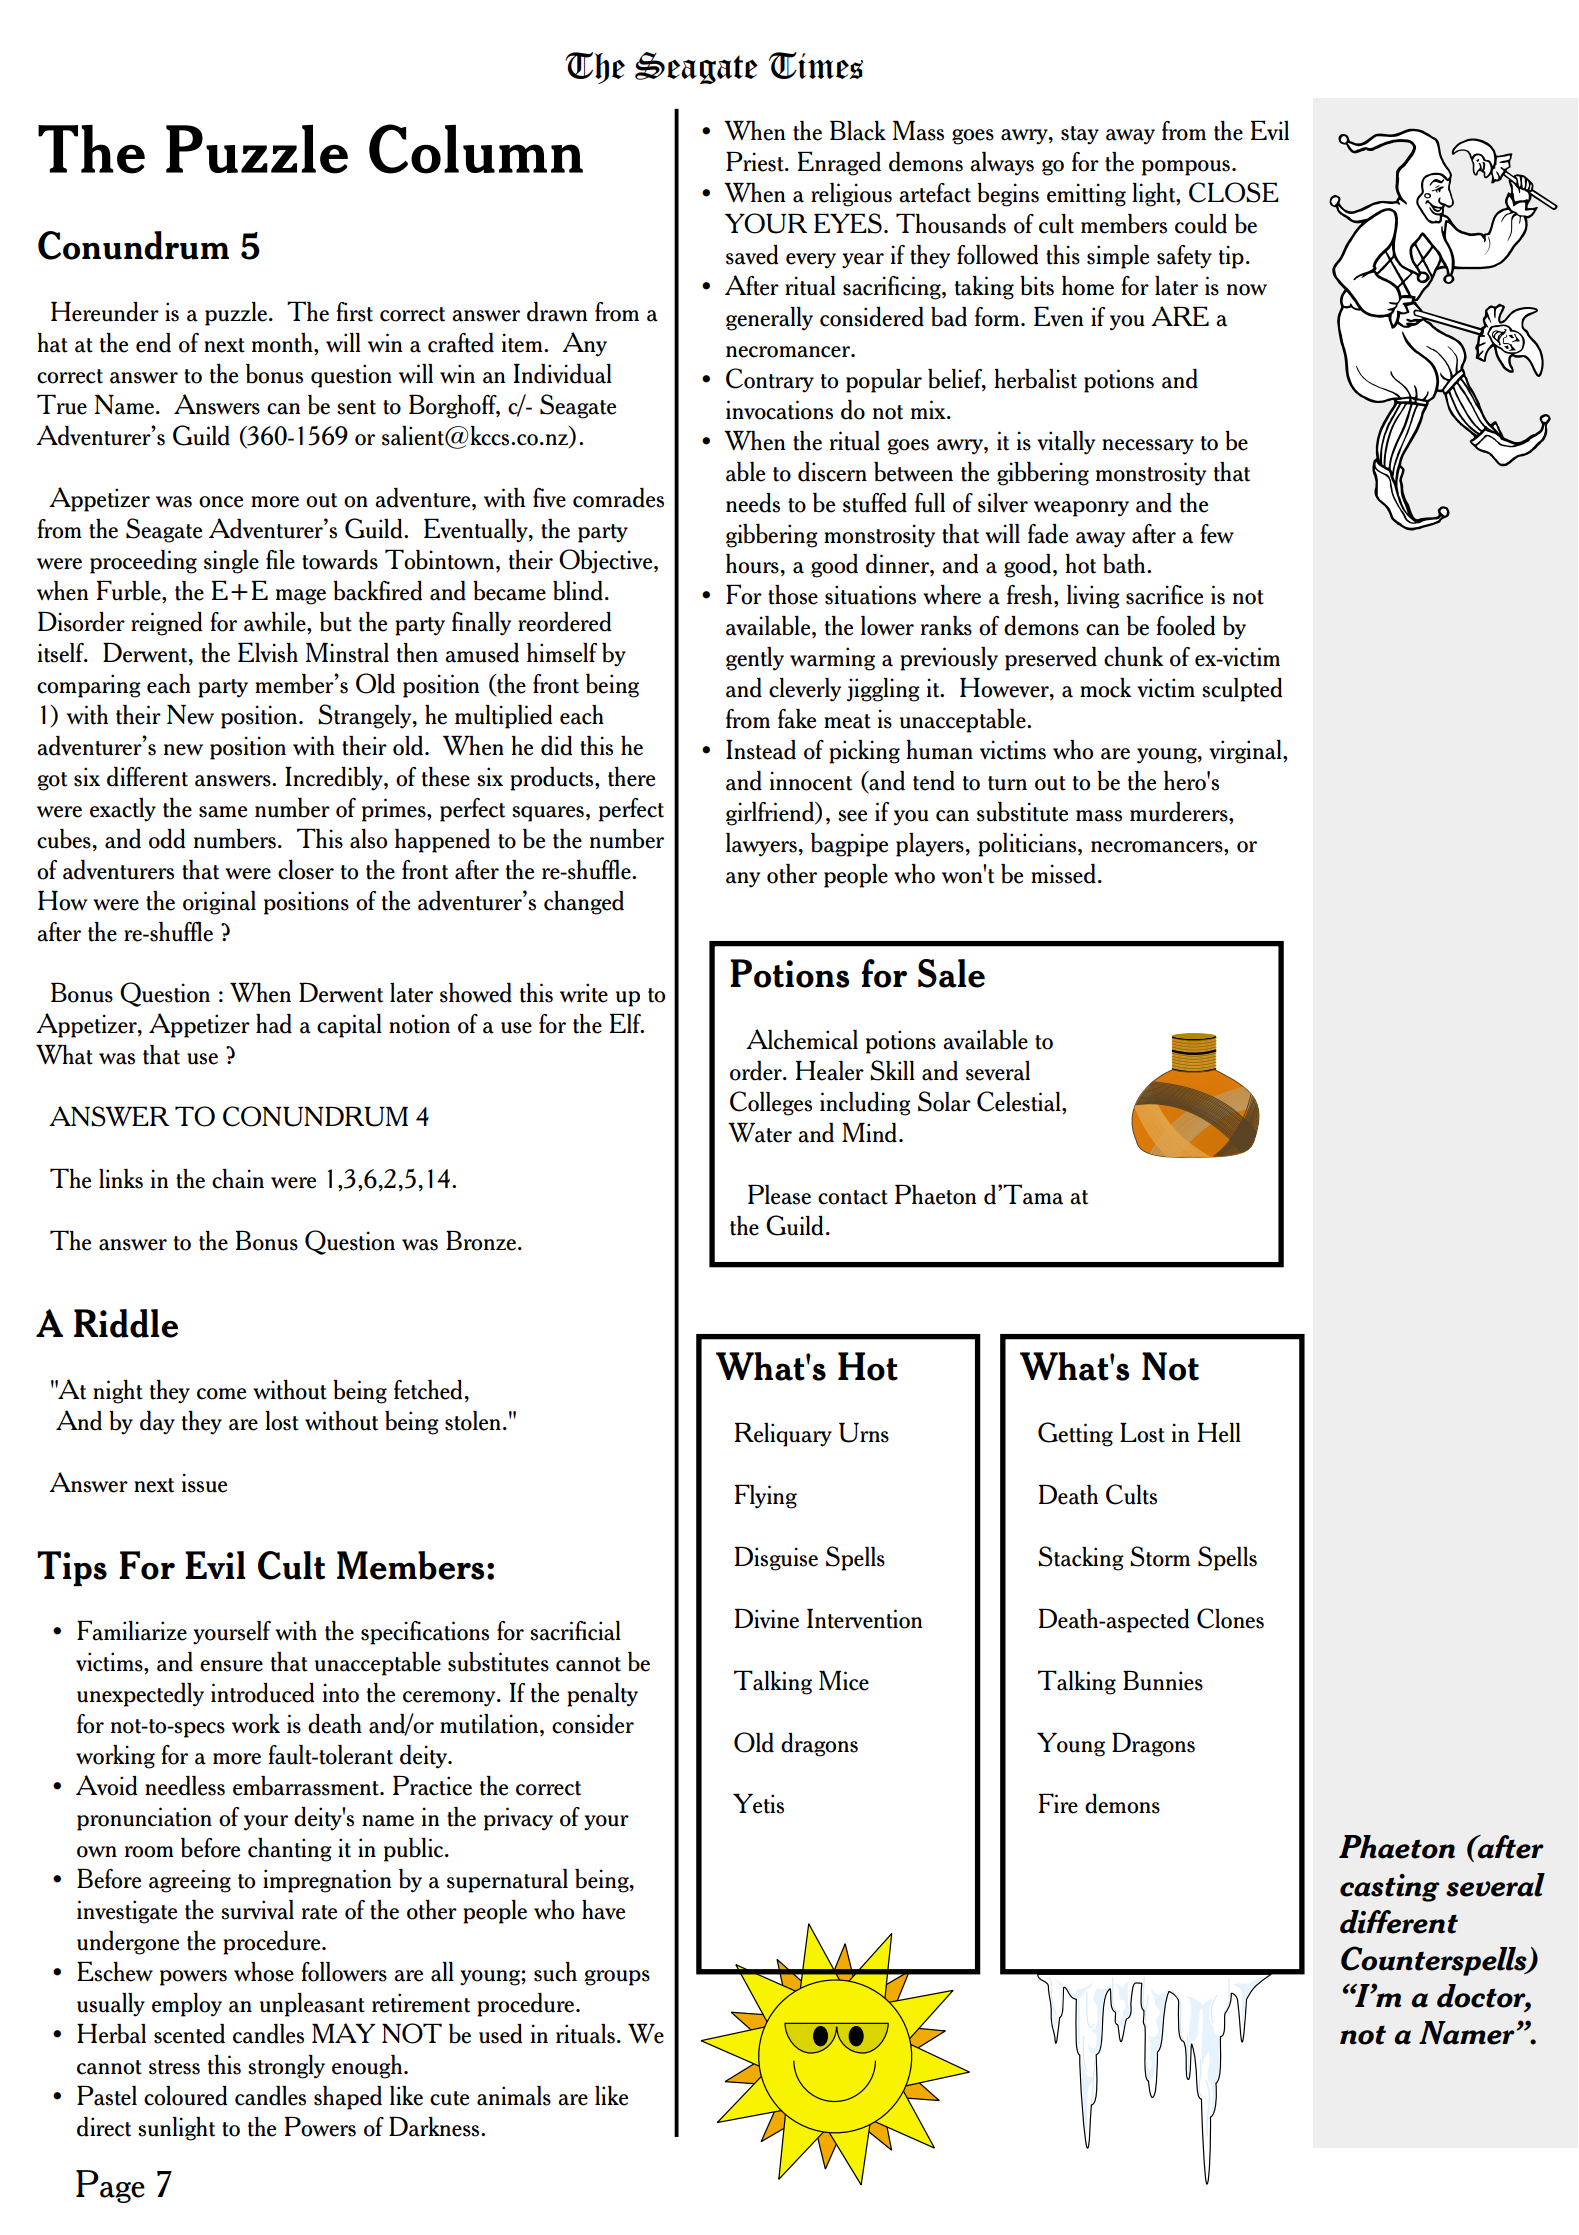 The image size is (1579, 2235). I want to click on could, so click(1201, 224).
